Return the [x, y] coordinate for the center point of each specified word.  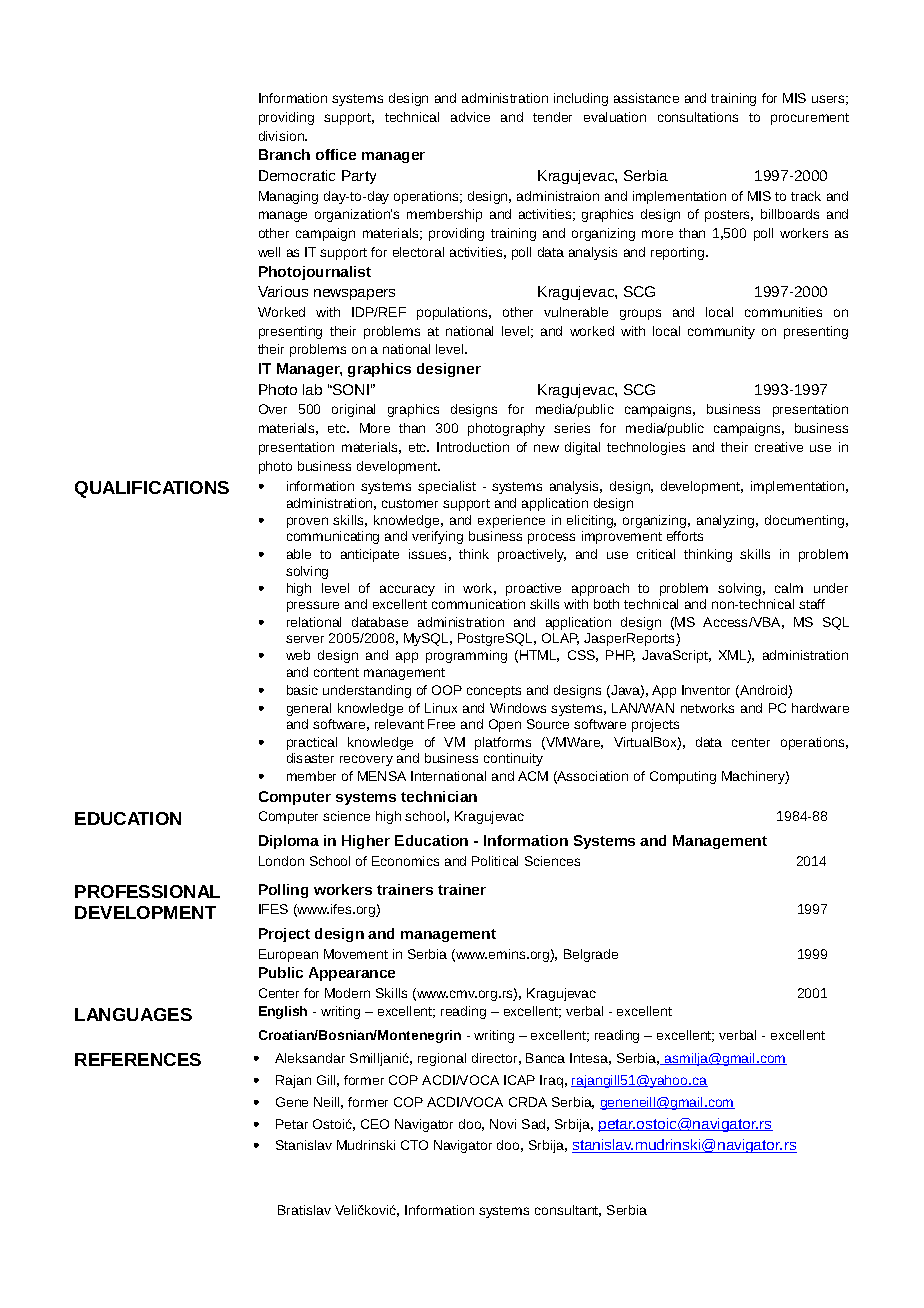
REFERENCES [138, 1059]
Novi [503, 1124]
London [281, 861]
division [282, 136]
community [721, 332]
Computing [683, 777]
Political [495, 861]
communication [478, 604]
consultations [698, 117]
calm [789, 588]
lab [312, 389]
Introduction [473, 447]
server [305, 639]
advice [470, 117]
